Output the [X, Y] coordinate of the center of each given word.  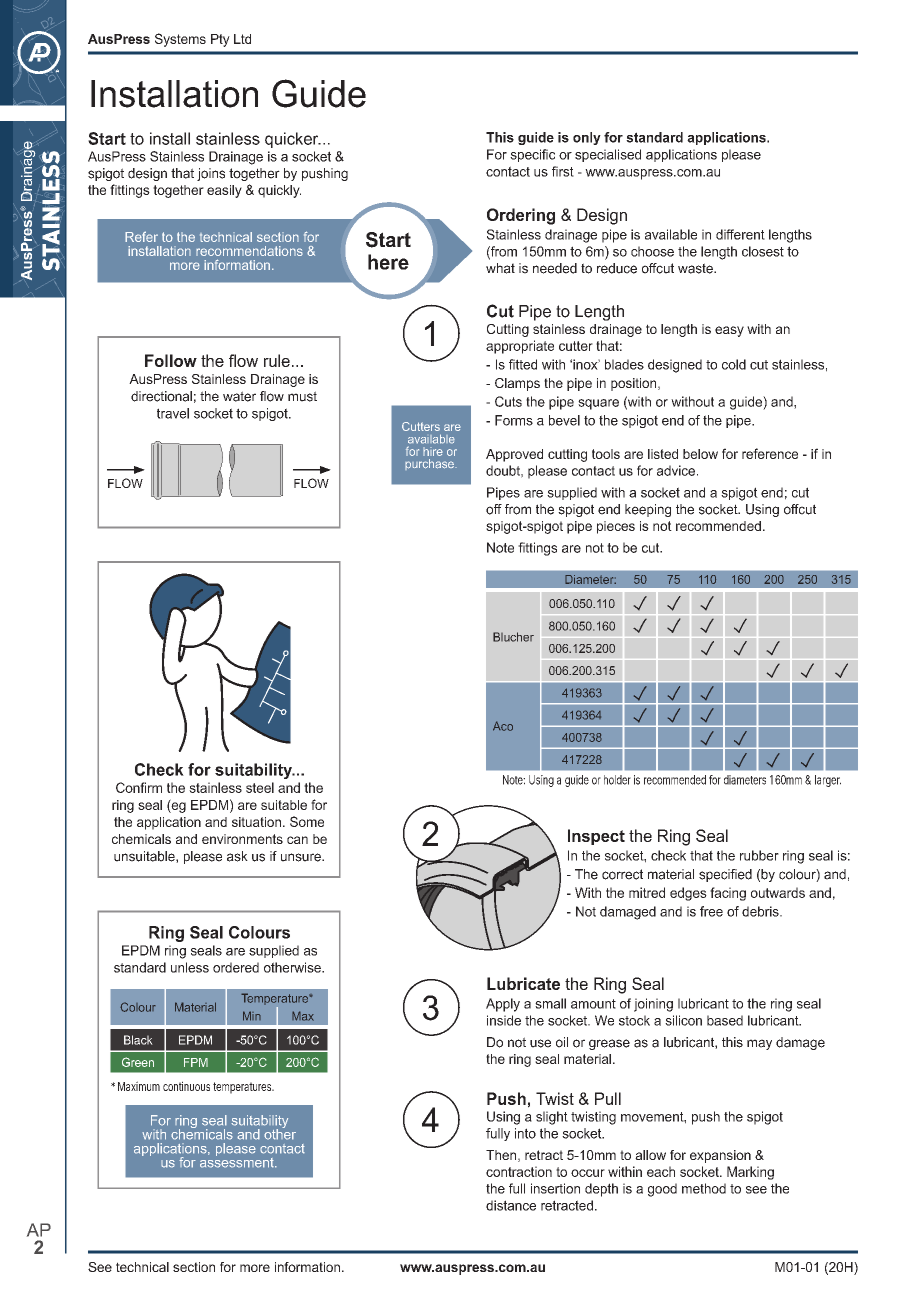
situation [256, 822]
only [587, 138]
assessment [238, 1161]
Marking [750, 1173]
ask [237, 856]
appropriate [520, 347]
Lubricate [523, 983]
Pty [220, 40]
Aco [503, 726]
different [740, 234]
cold [734, 364]
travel [173, 413]
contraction [519, 1171]
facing [728, 894]
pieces [616, 527]
